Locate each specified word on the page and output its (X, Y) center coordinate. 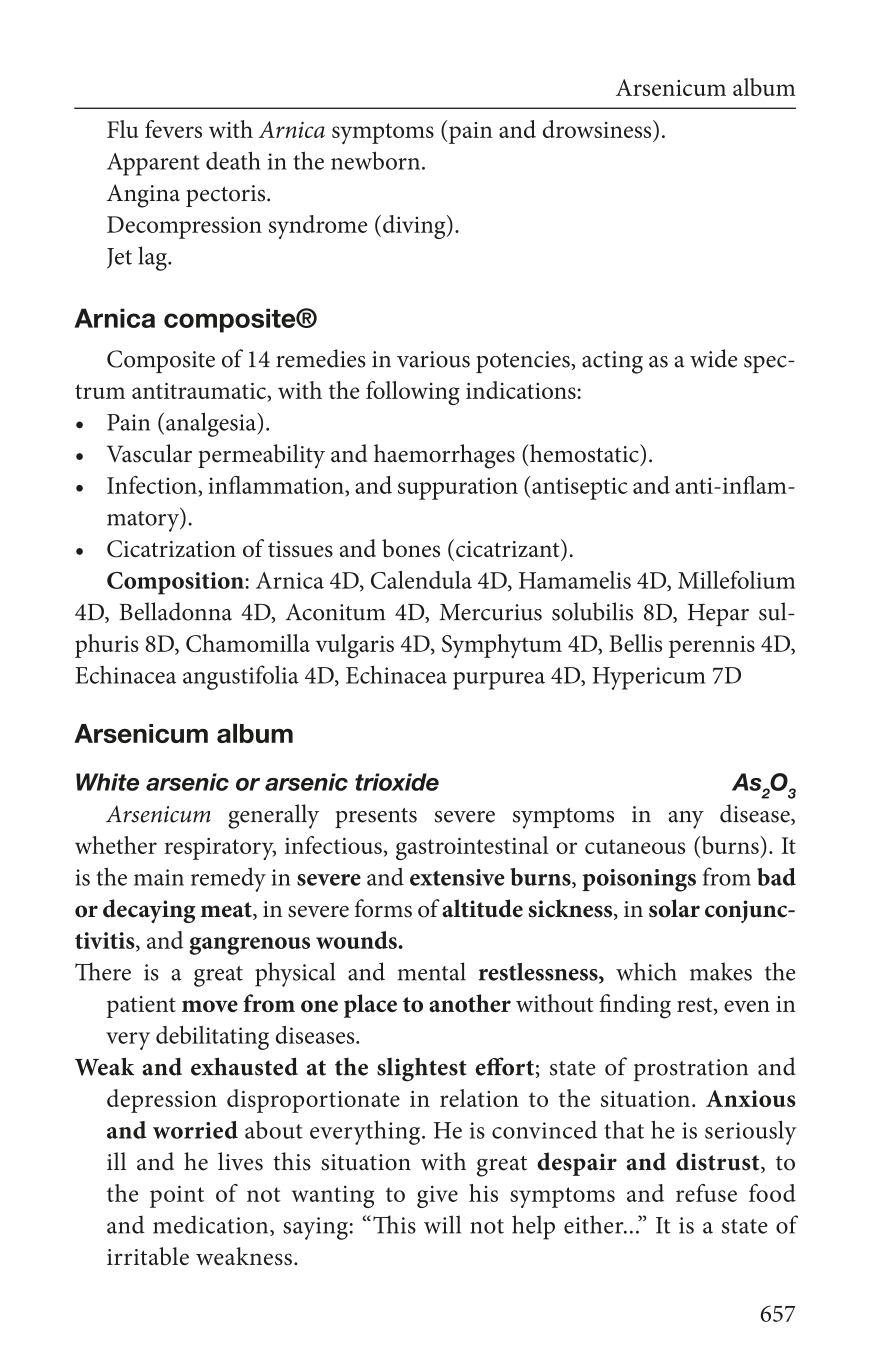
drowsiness (598, 129)
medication (212, 1225)
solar (674, 908)
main (159, 877)
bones (411, 548)
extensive (457, 877)
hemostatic (584, 453)
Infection (153, 485)
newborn (377, 160)
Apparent (153, 164)
